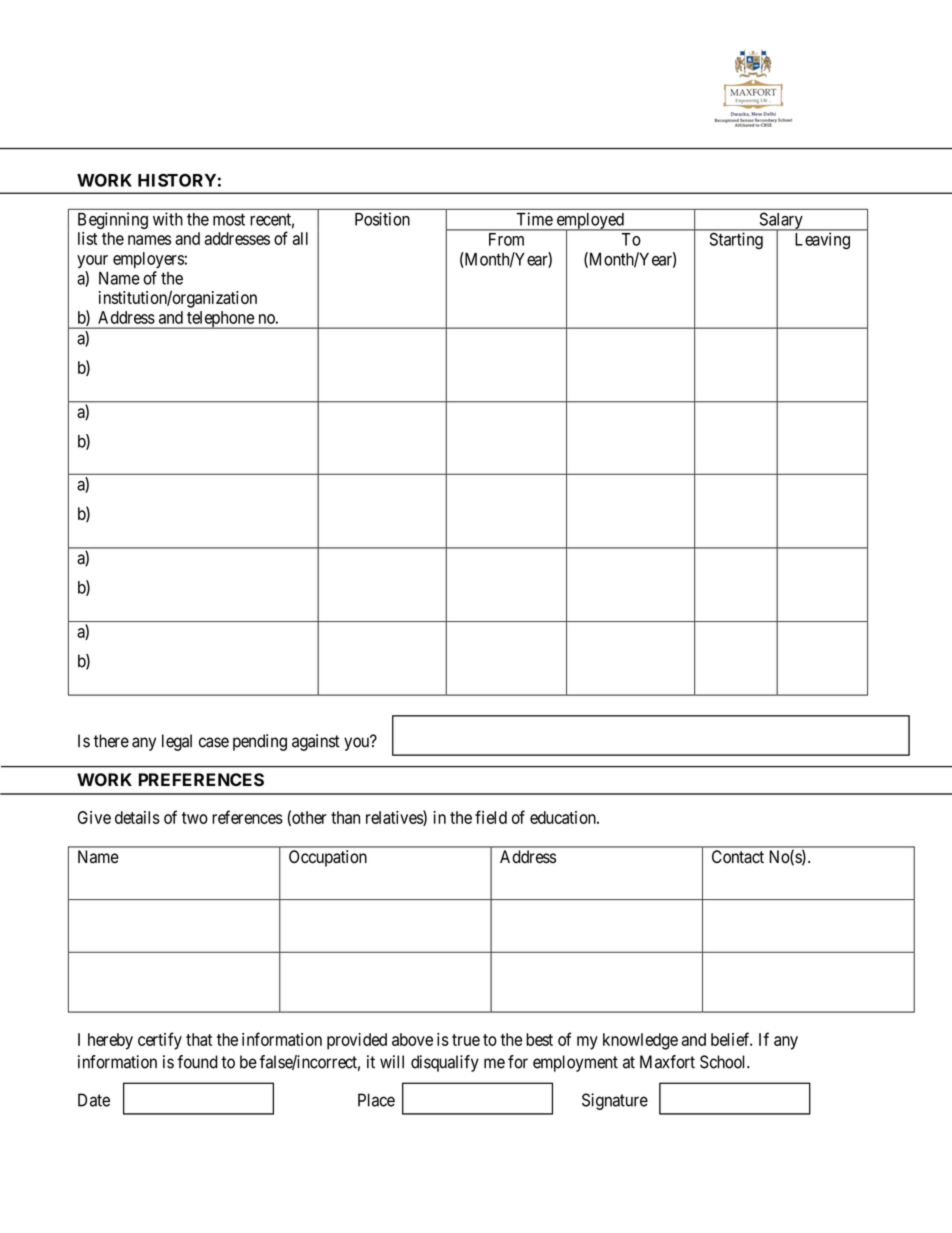 The height and width of the screenshot is (1233, 952). Describe the element at coordinates (506, 239) in the screenshot. I see `From` at that location.
